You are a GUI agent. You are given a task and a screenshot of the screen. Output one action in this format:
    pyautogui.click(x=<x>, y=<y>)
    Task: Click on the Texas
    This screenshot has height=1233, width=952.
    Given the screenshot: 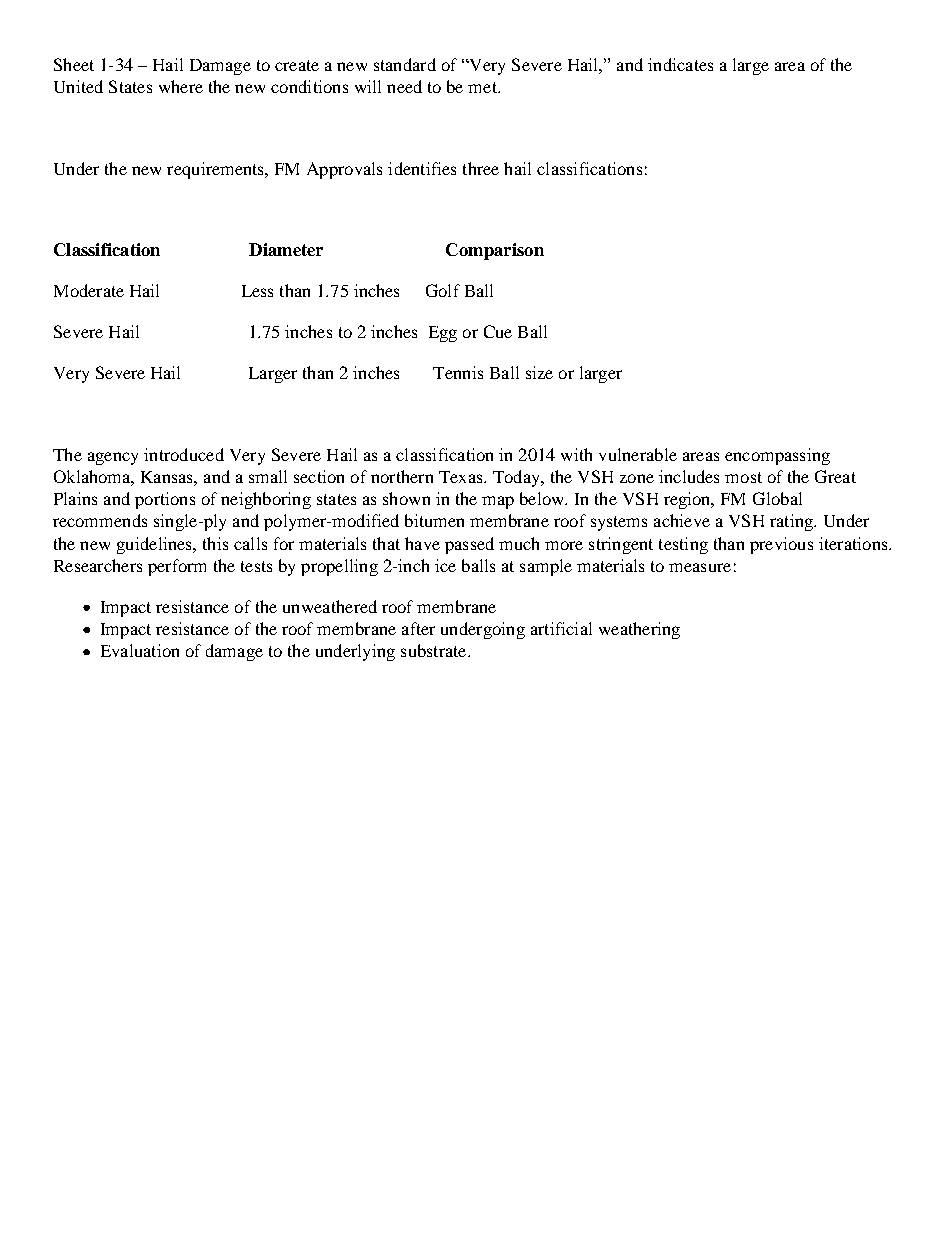 What is the action you would take?
    pyautogui.click(x=462, y=477)
